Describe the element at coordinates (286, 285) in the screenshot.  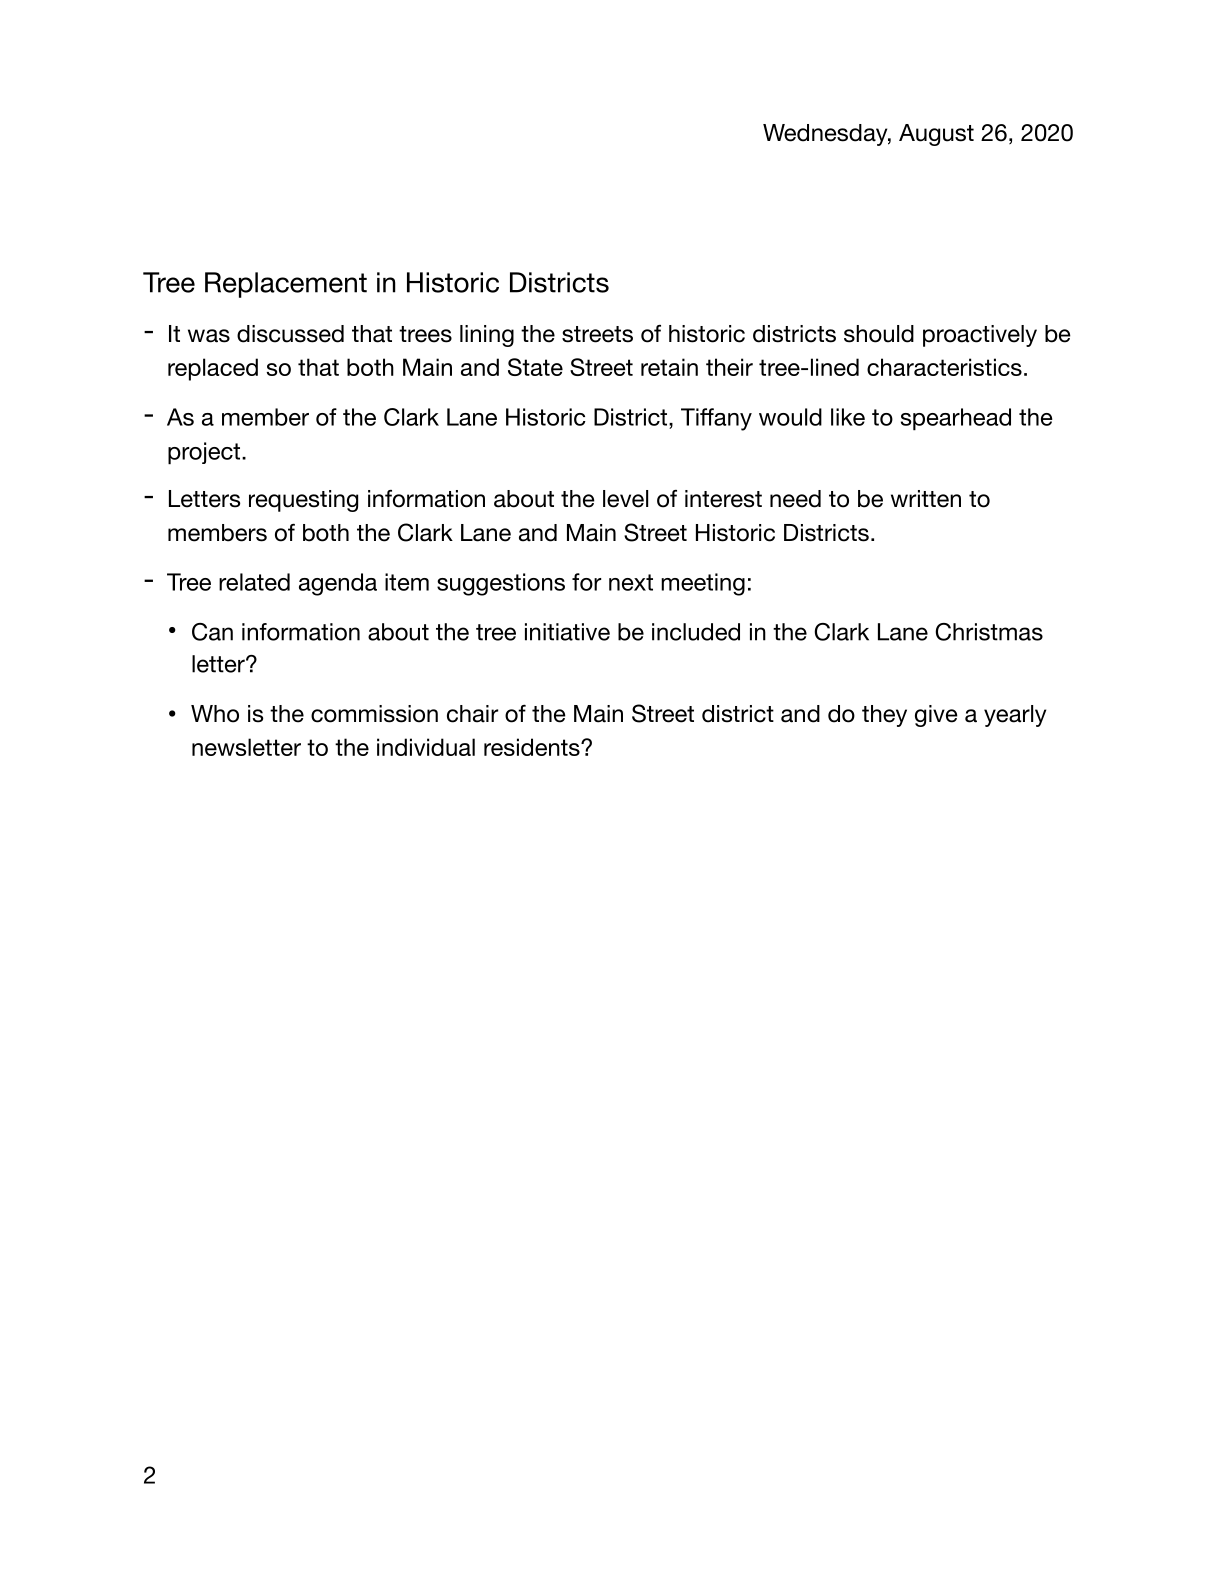
I see `Replacement` at that location.
